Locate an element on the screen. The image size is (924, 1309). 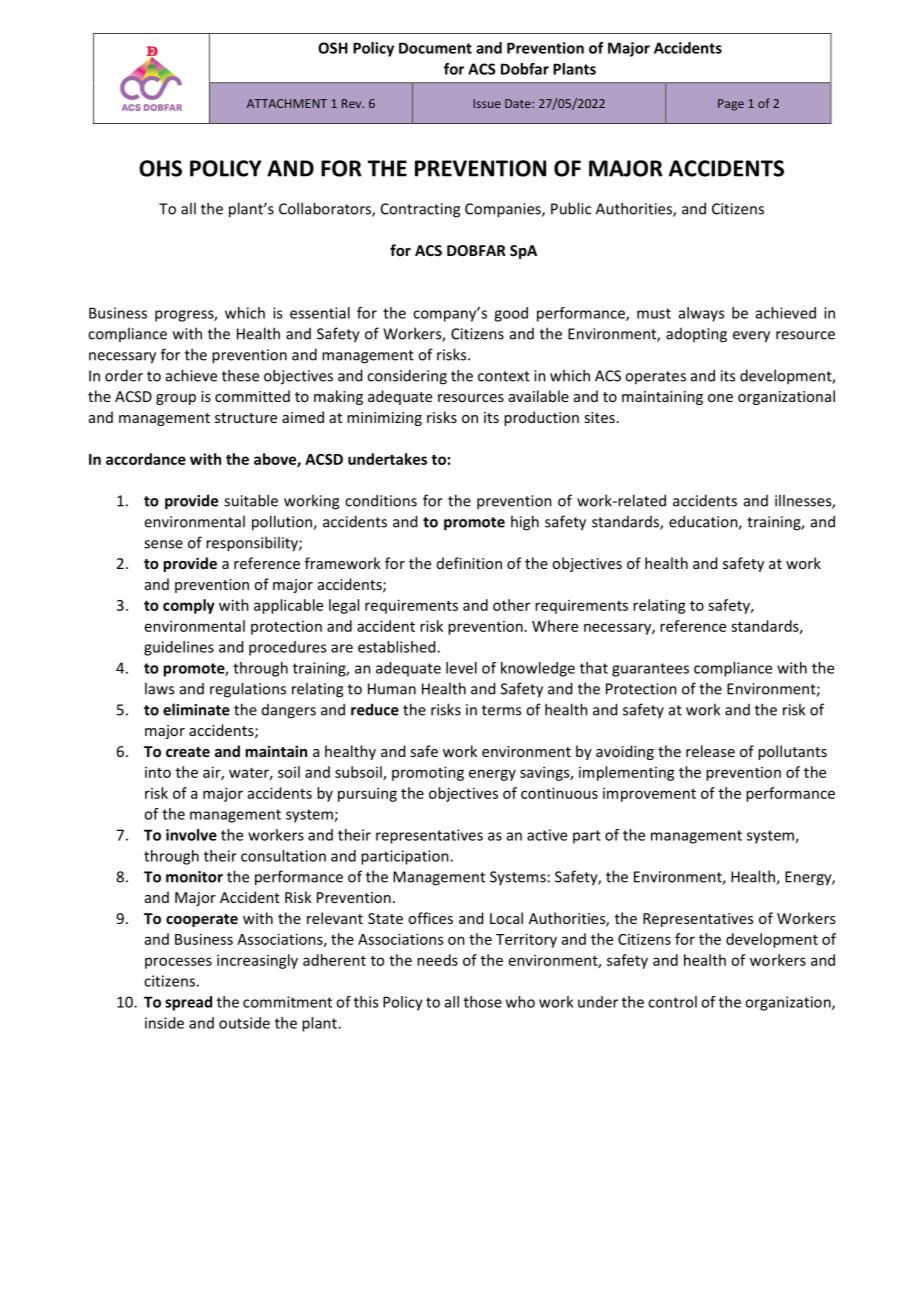
spread is located at coordinates (188, 1003).
